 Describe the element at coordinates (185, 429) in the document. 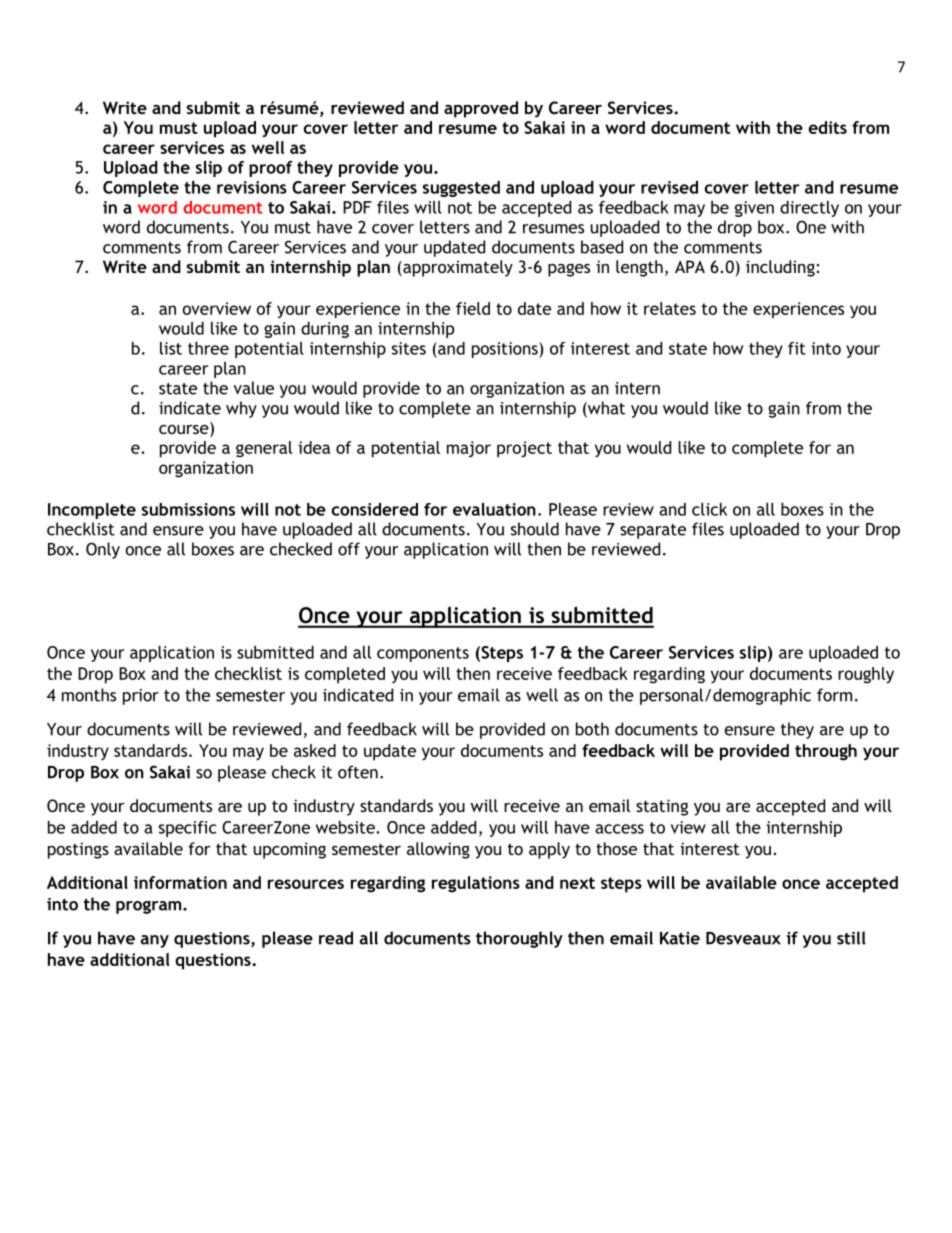

I see `course` at that location.
